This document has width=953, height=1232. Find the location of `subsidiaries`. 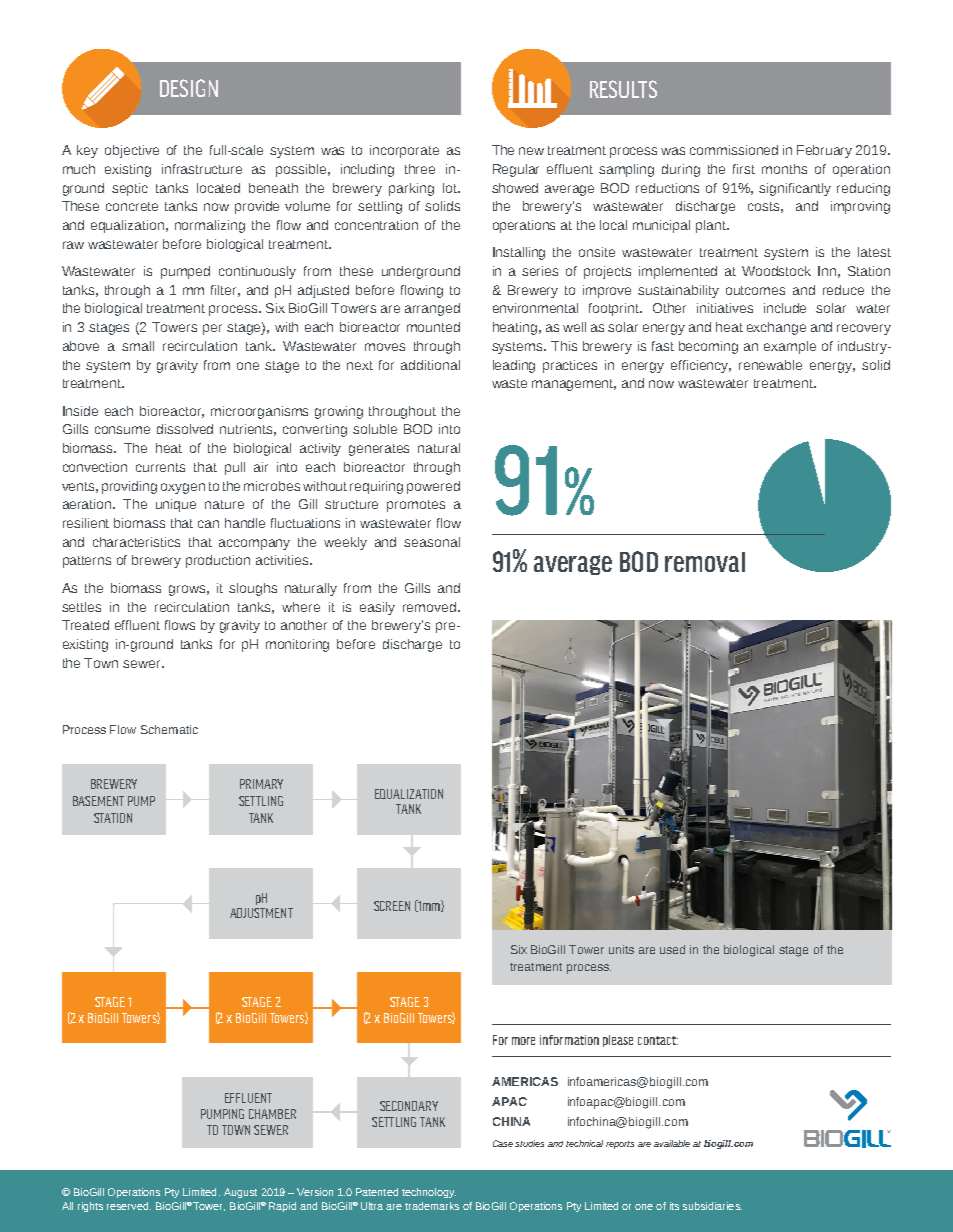

subsidiaries is located at coordinates (712, 1206).
